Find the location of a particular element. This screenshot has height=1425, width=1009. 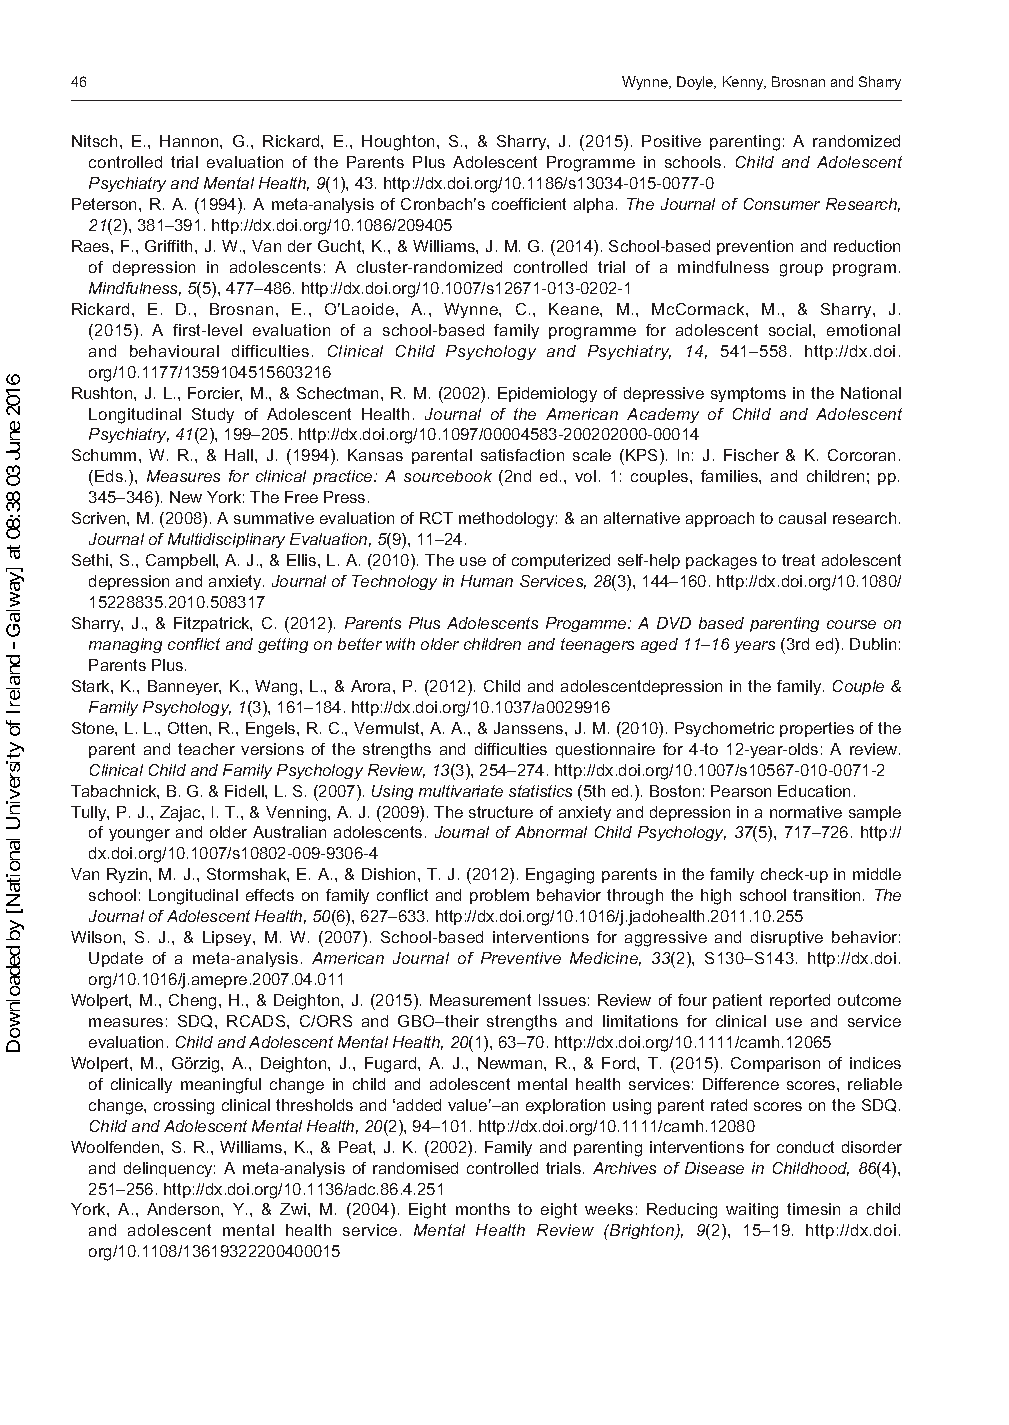

months is located at coordinates (483, 1209).
